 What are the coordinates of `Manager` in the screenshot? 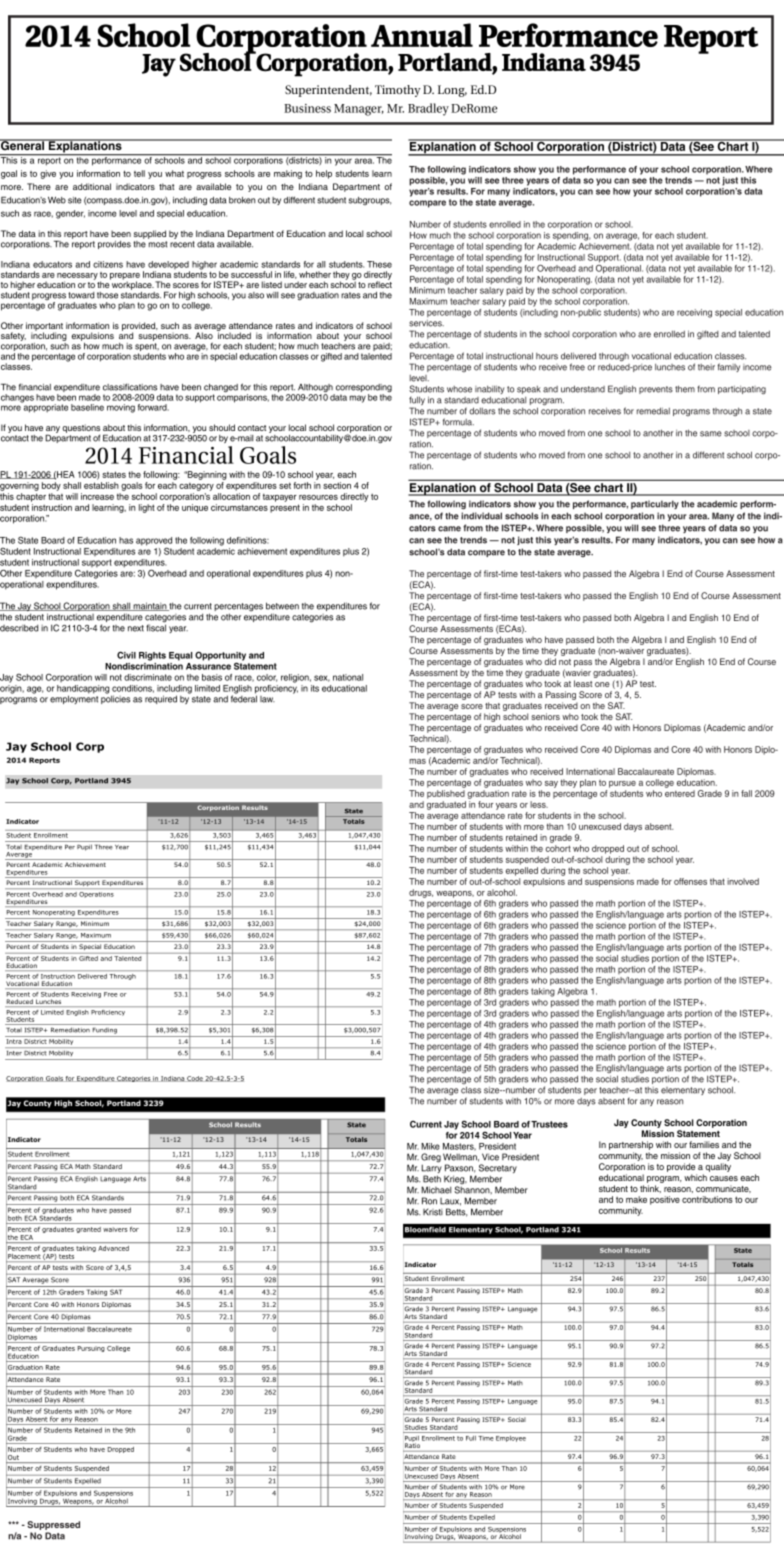 It's located at (359, 110).
